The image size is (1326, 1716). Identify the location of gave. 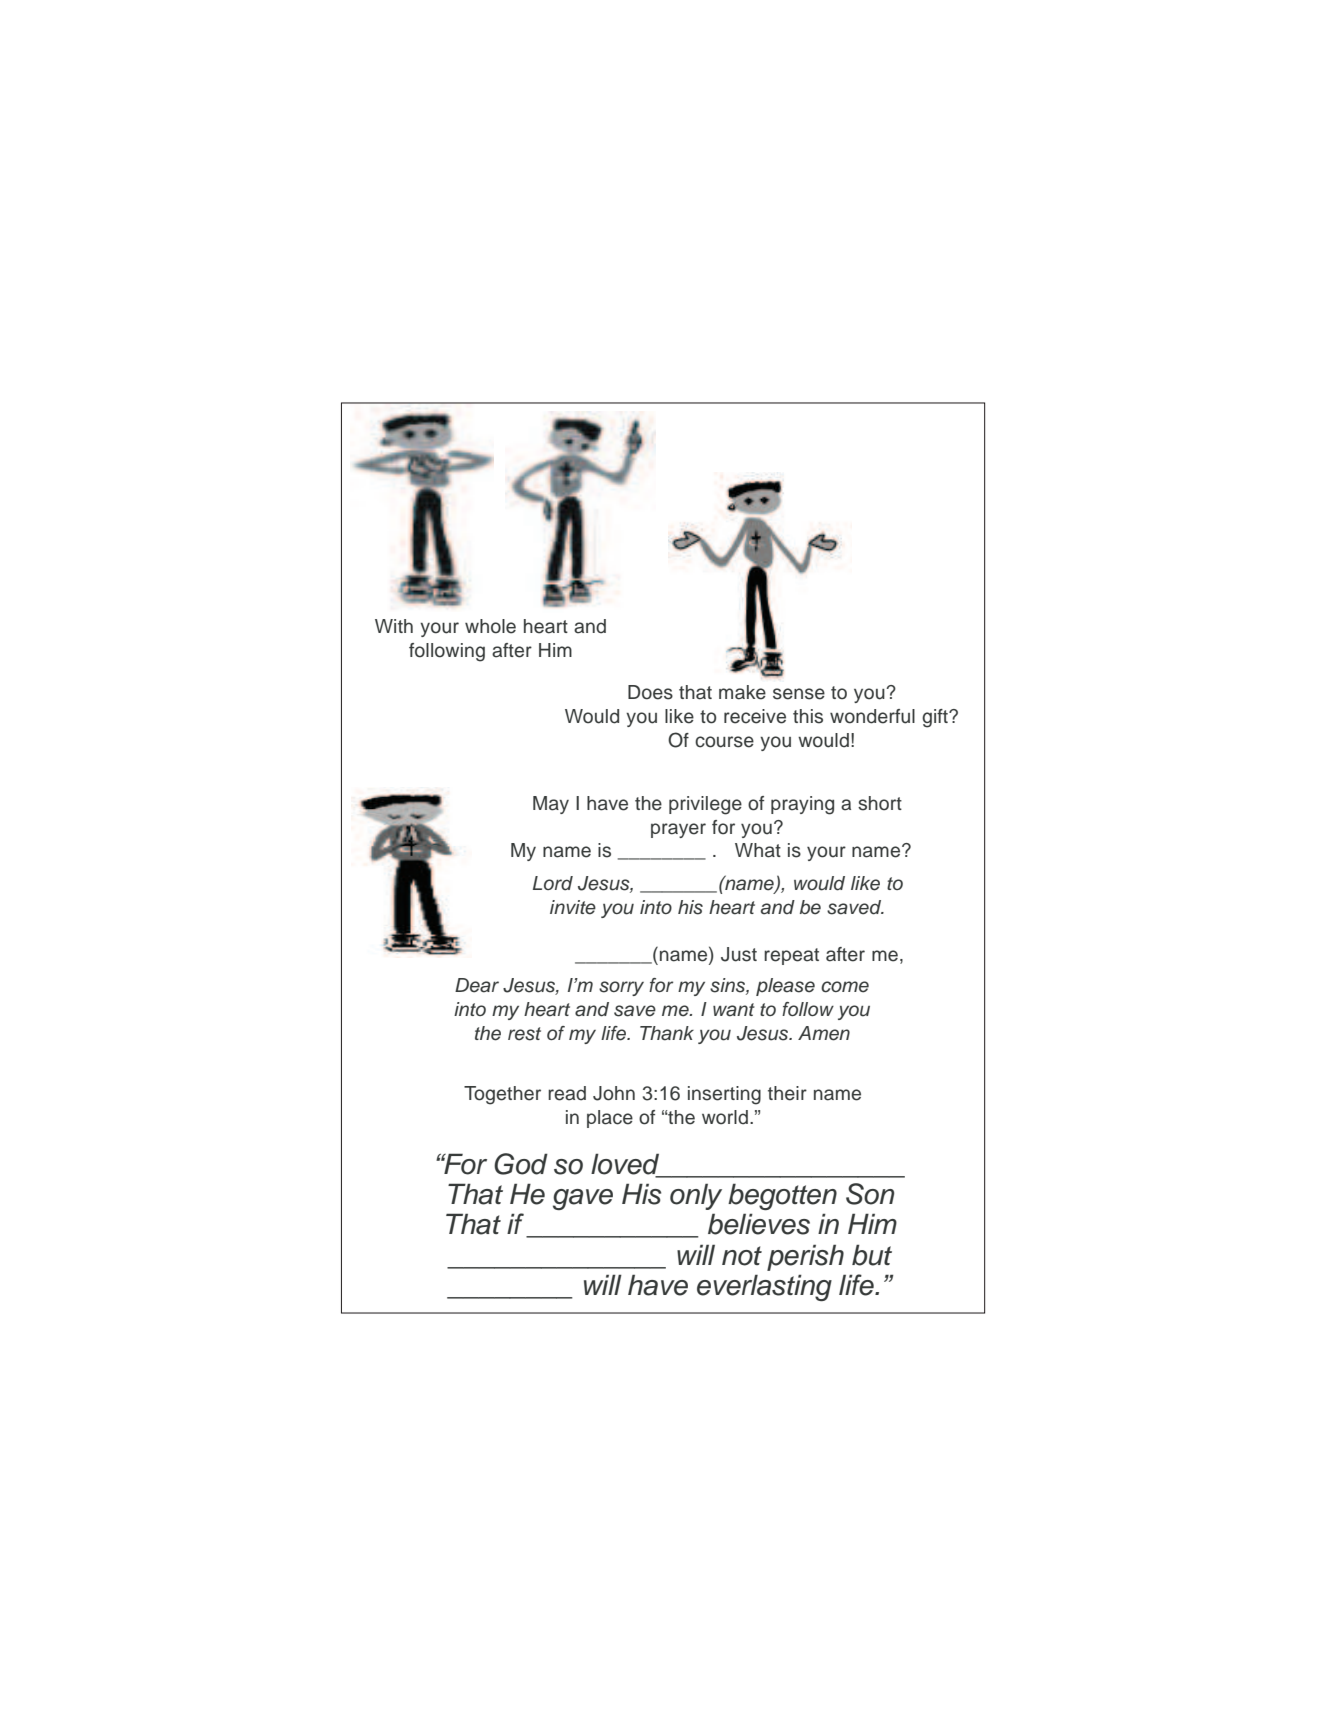
(583, 1199).
